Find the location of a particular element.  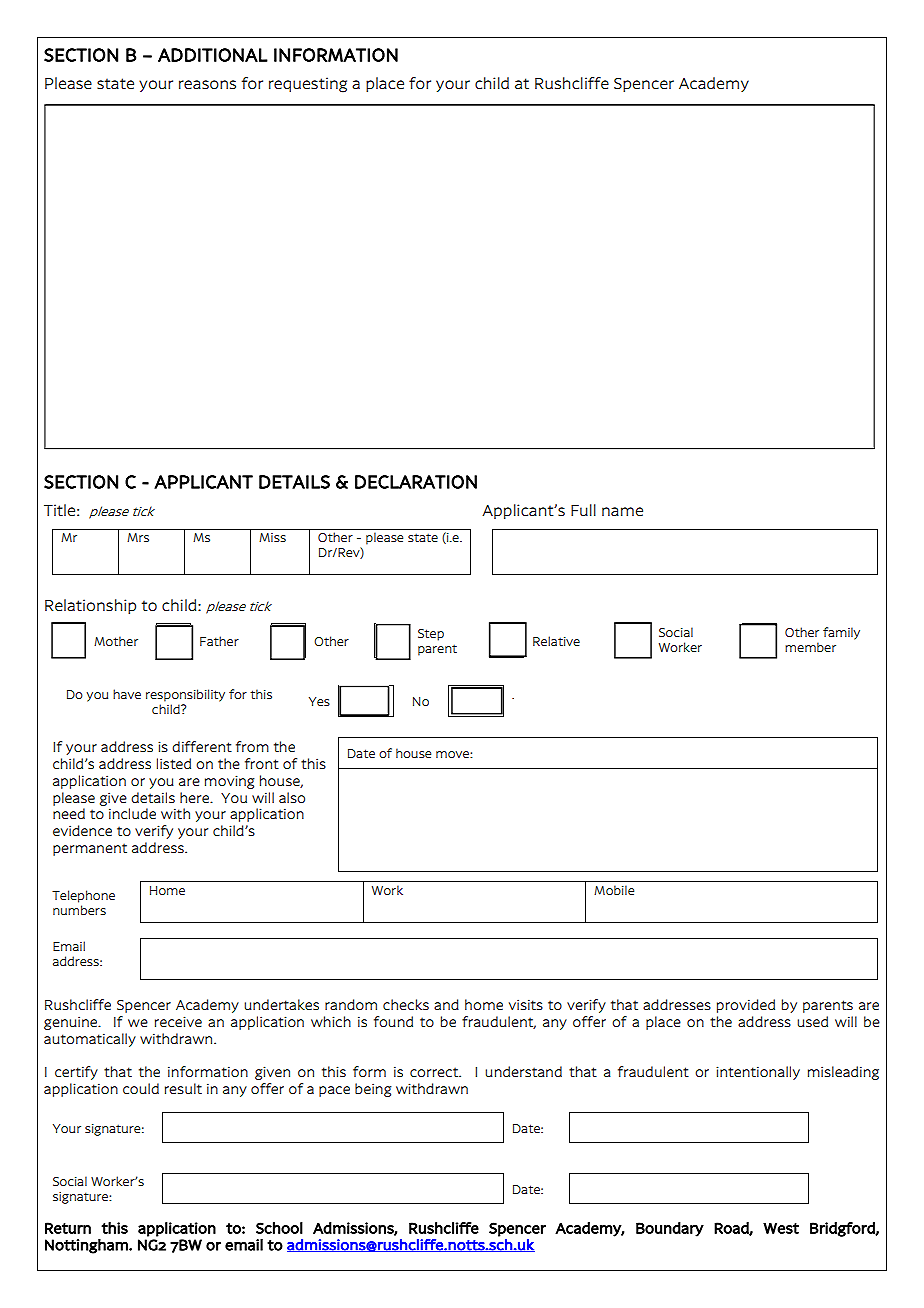

requesting is located at coordinates (308, 85).
